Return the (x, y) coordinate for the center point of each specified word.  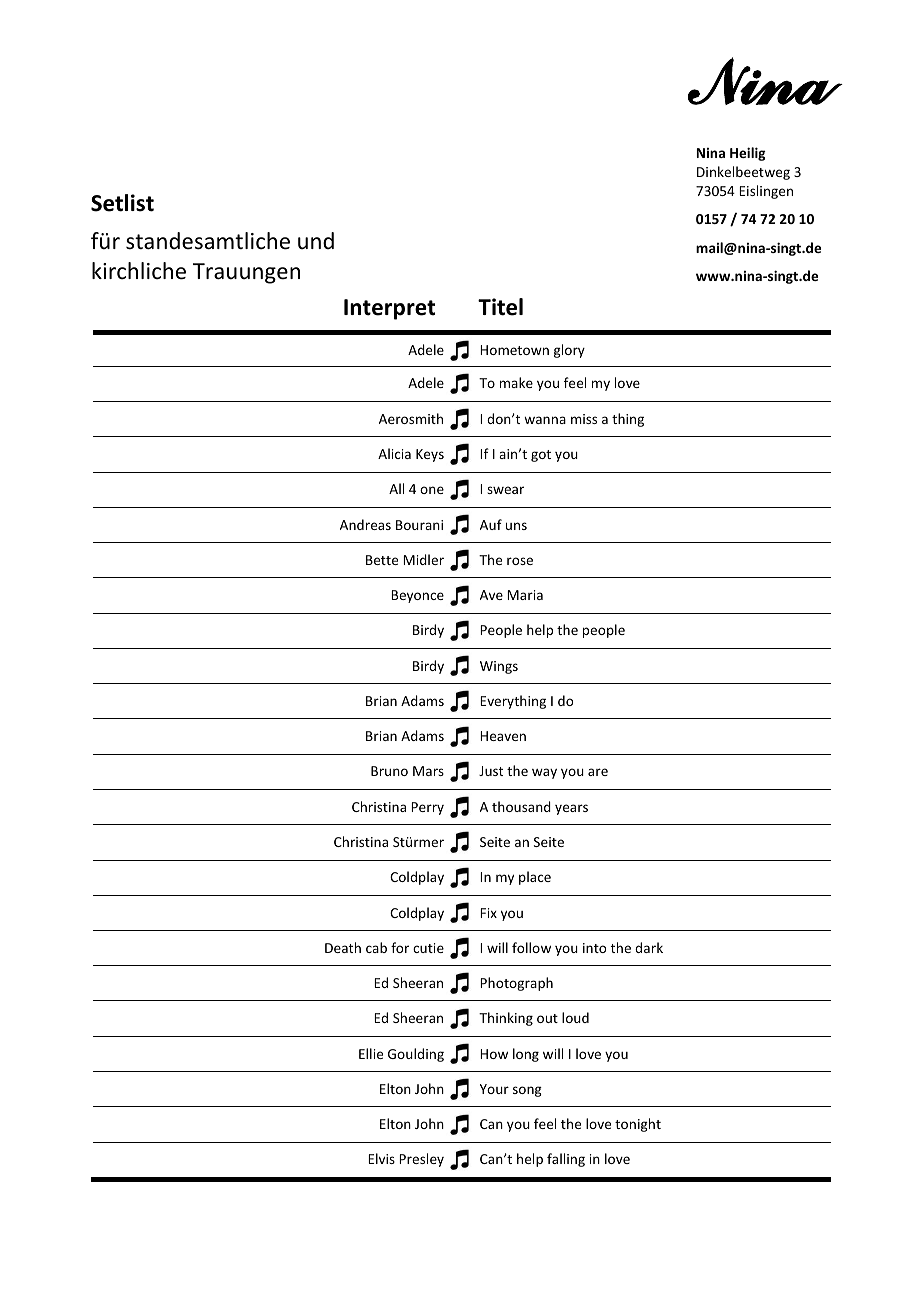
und (316, 241)
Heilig (748, 154)
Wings (499, 667)
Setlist (122, 203)
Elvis (381, 1158)
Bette (382, 560)
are (598, 772)
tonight (638, 1125)
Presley (421, 1160)
